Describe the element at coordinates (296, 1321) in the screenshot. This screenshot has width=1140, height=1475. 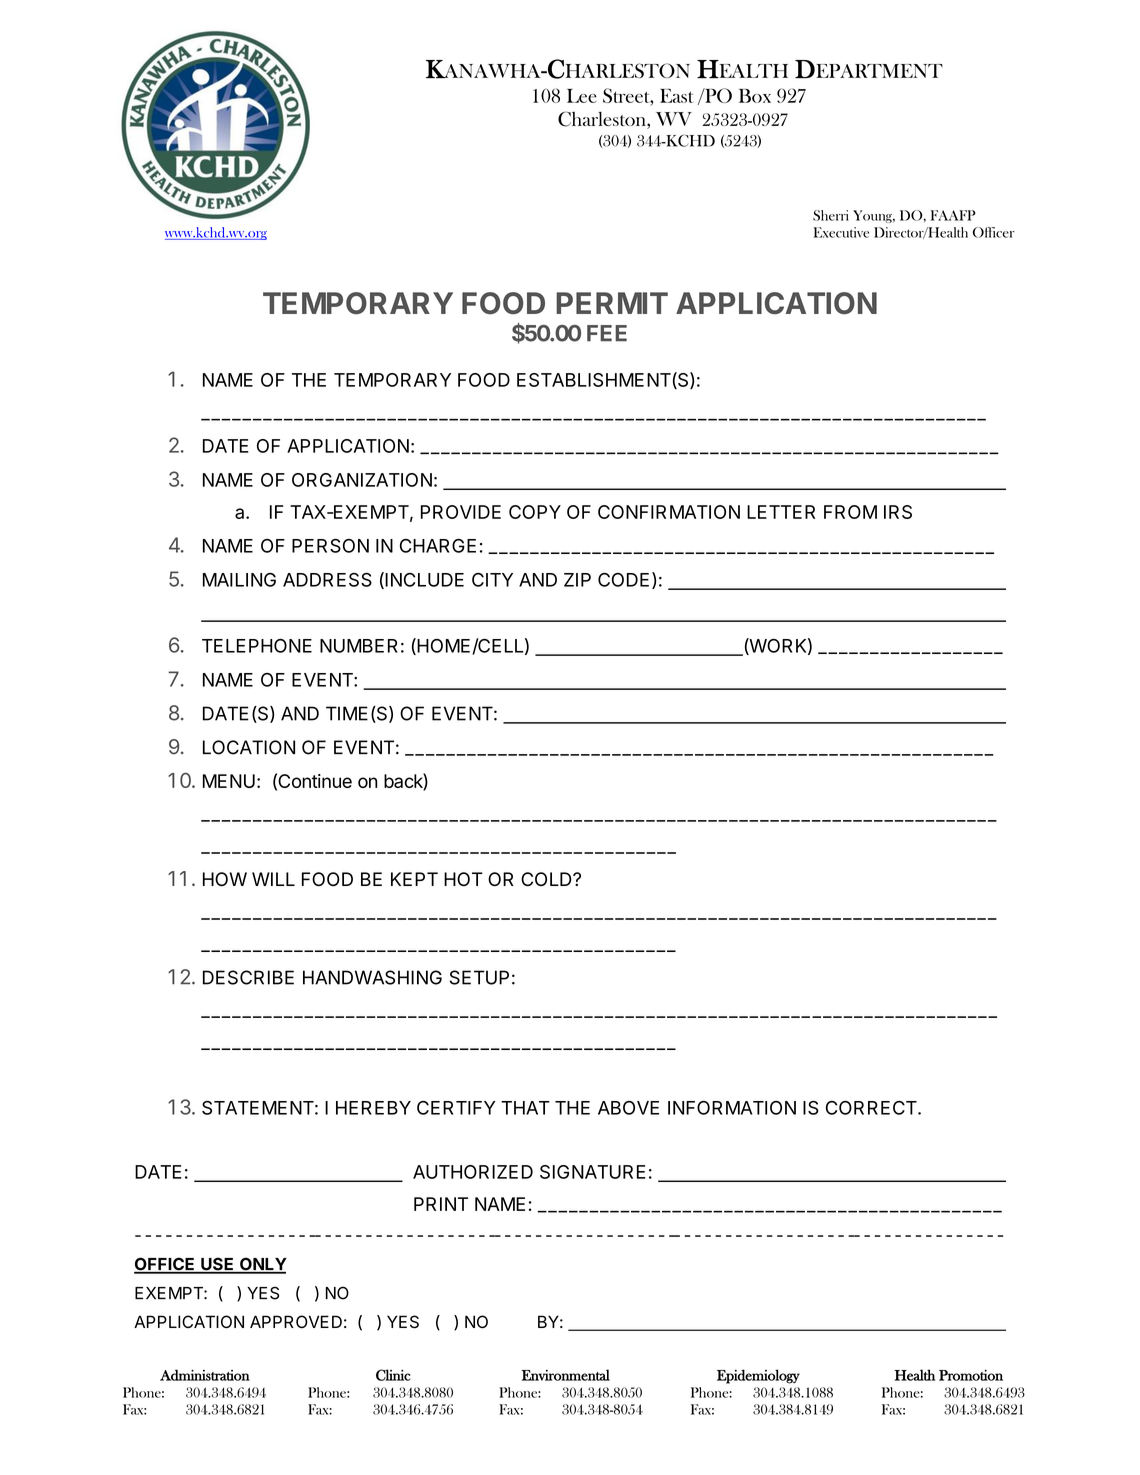
I see `APPROVED` at that location.
